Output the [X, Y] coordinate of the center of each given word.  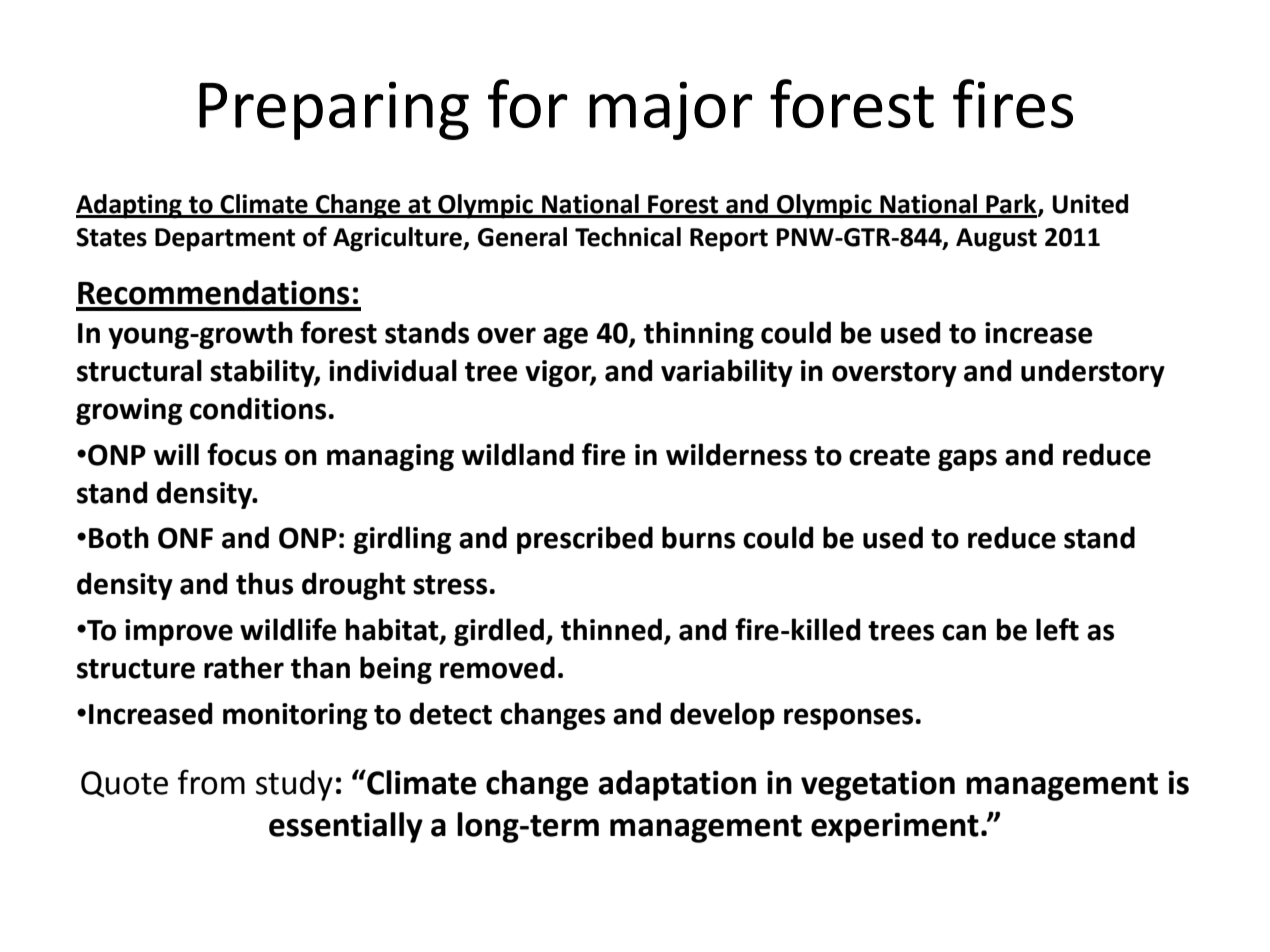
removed [497, 667]
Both [119, 537]
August [996, 240]
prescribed [585, 540]
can [964, 632]
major [670, 110]
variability [727, 373]
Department [225, 240]
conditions [258, 408]
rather [244, 667]
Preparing [334, 110]
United [1090, 204]
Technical [628, 237]
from [211, 782]
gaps [967, 460]
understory [1093, 373]
